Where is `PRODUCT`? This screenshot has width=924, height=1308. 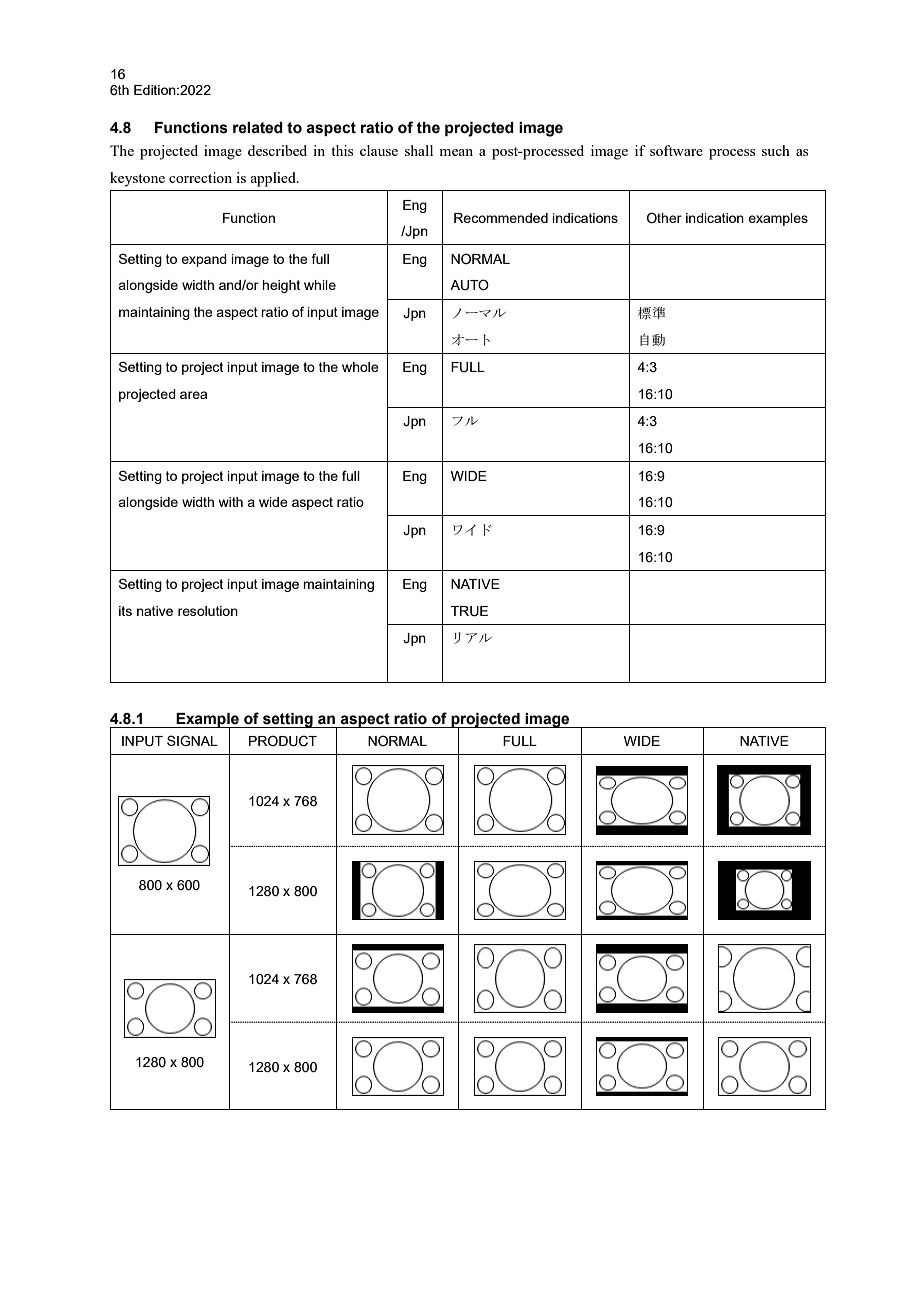 PRODUCT is located at coordinates (283, 741).
